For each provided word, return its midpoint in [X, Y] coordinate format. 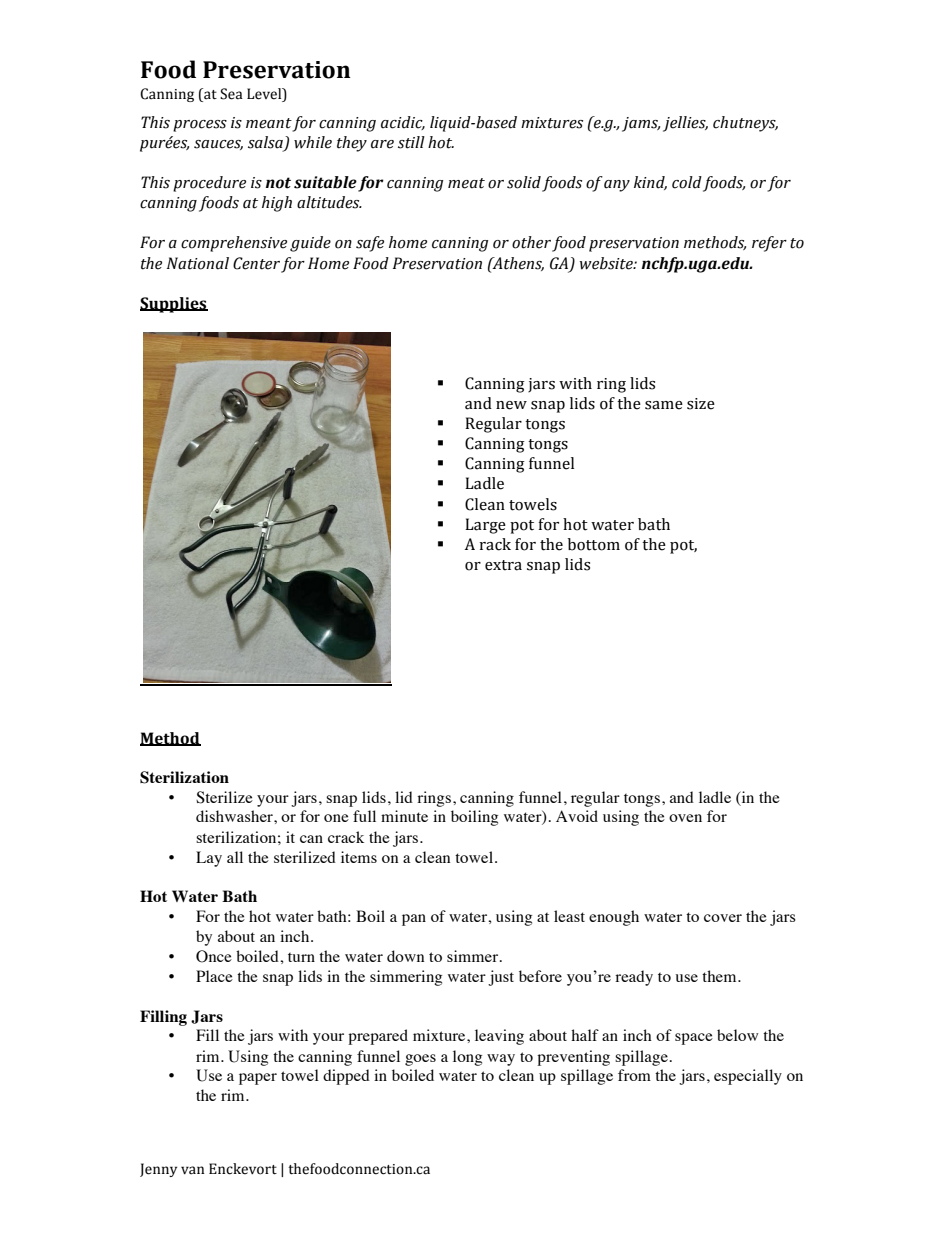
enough [614, 918]
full [364, 816]
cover [723, 918]
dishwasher [235, 816]
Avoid [577, 816]
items [359, 857]
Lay [209, 859]
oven [685, 818]
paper [258, 1079]
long [467, 1058]
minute [404, 816]
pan [414, 920]
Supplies [174, 305]
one [336, 818]
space [694, 1039]
